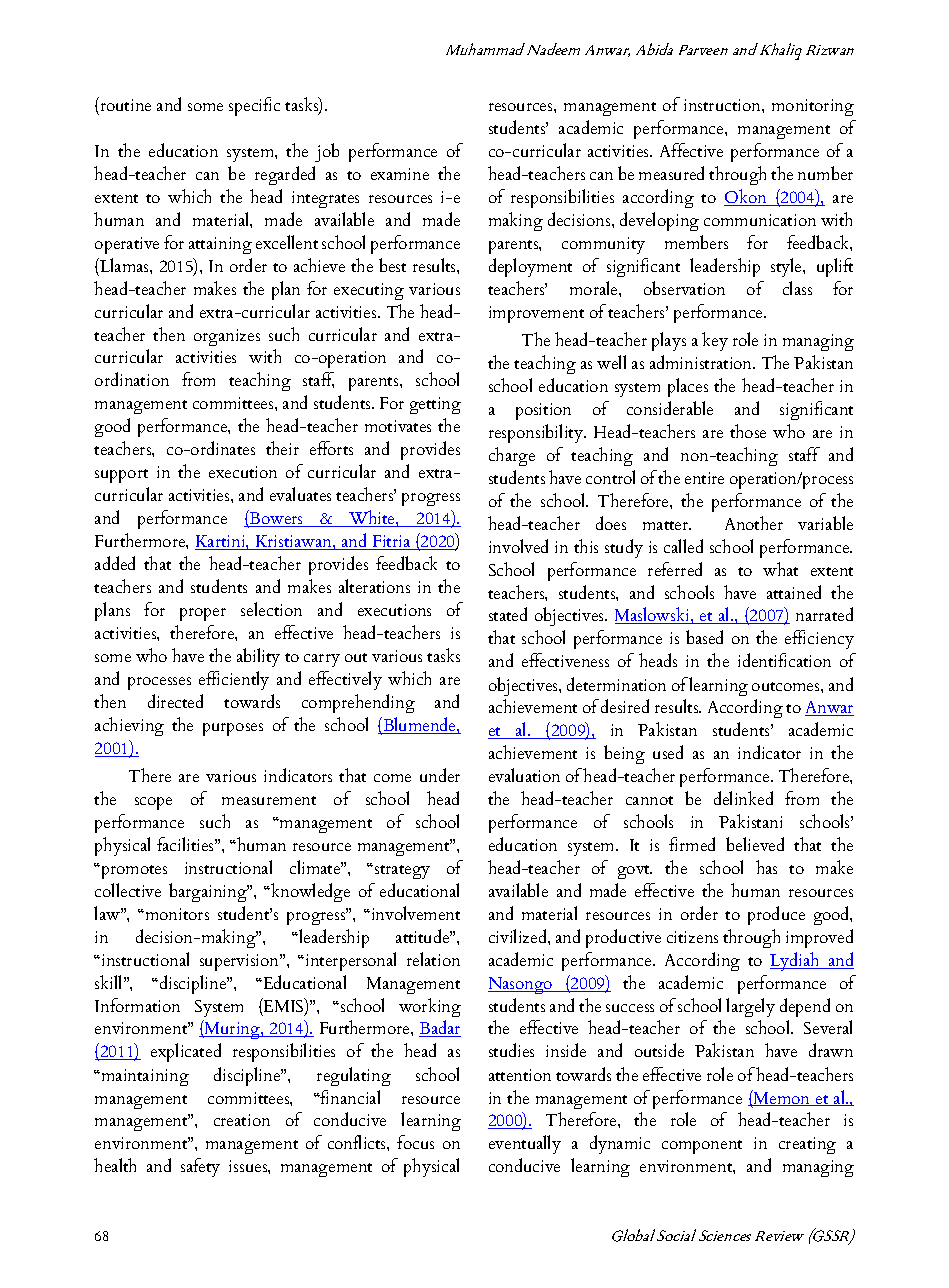 The height and width of the image is (1288, 949). Describe the element at coordinates (508, 614) in the image. I see `stated` at that location.
